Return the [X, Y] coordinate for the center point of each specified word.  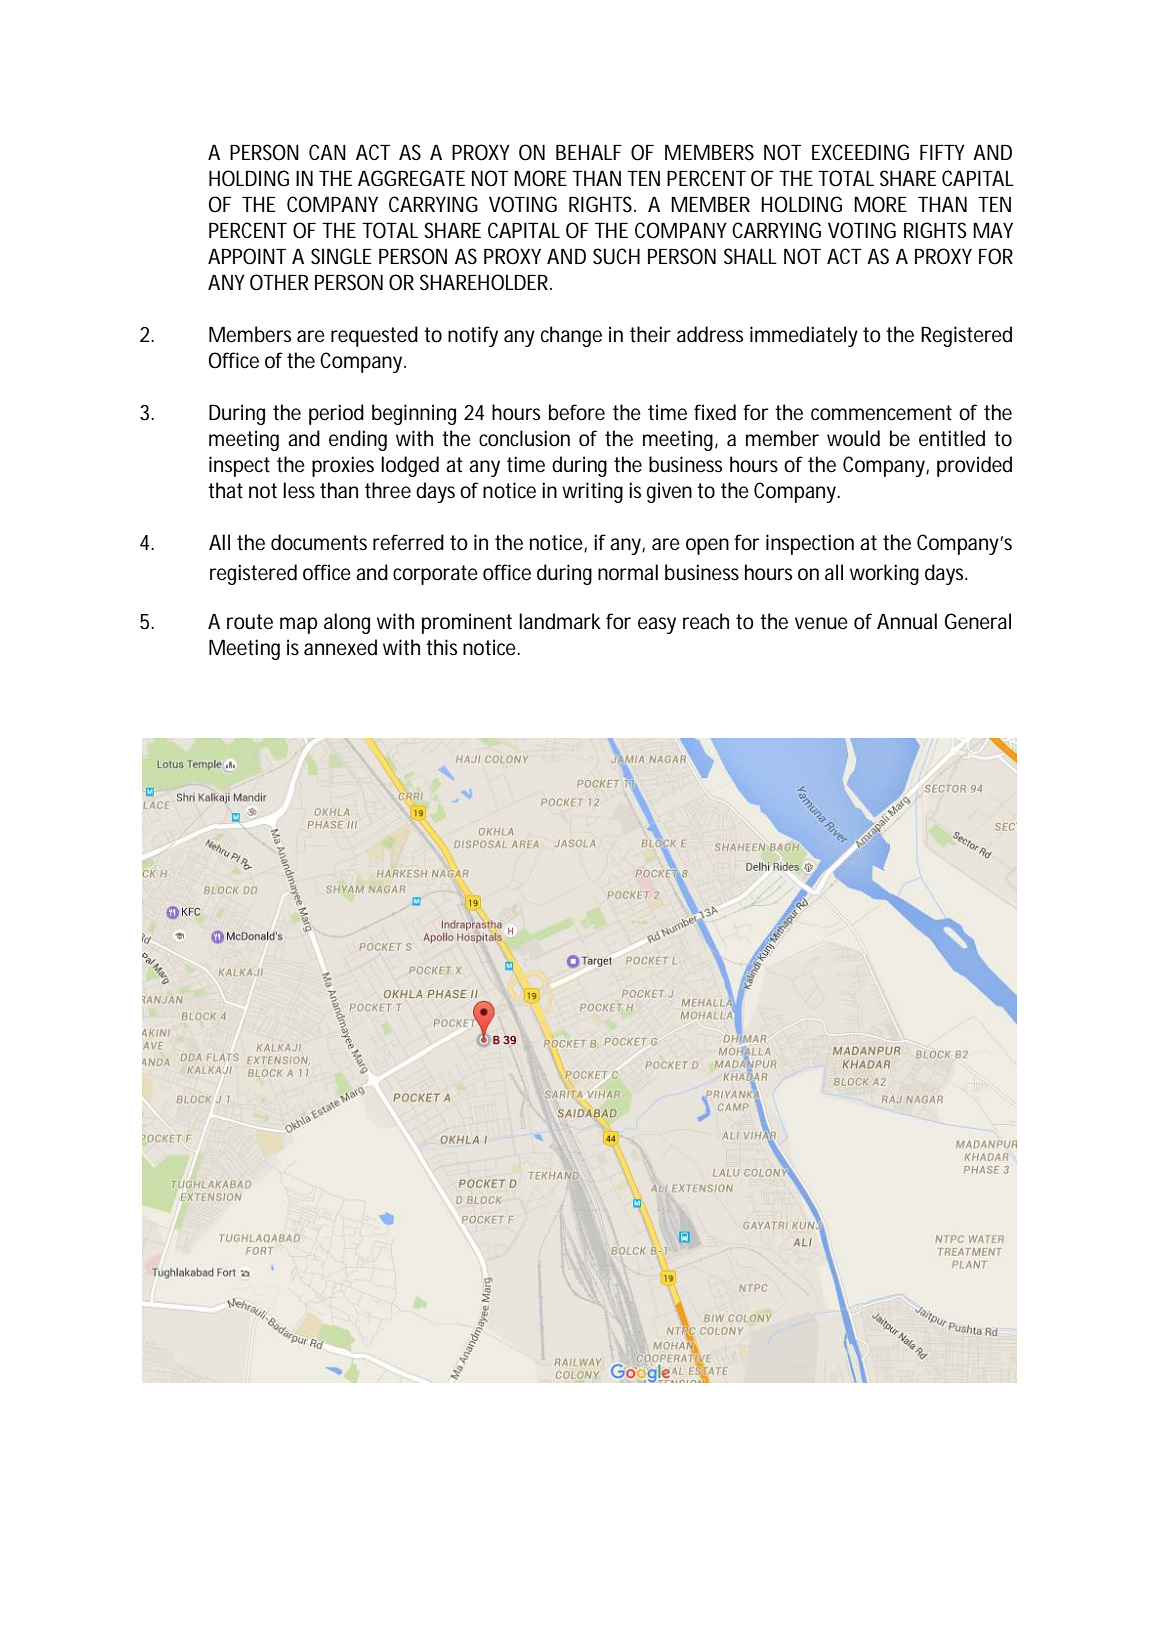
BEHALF [589, 152]
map [298, 625]
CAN [327, 152]
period [336, 414]
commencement [881, 413]
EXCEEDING [860, 152]
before [577, 412]
